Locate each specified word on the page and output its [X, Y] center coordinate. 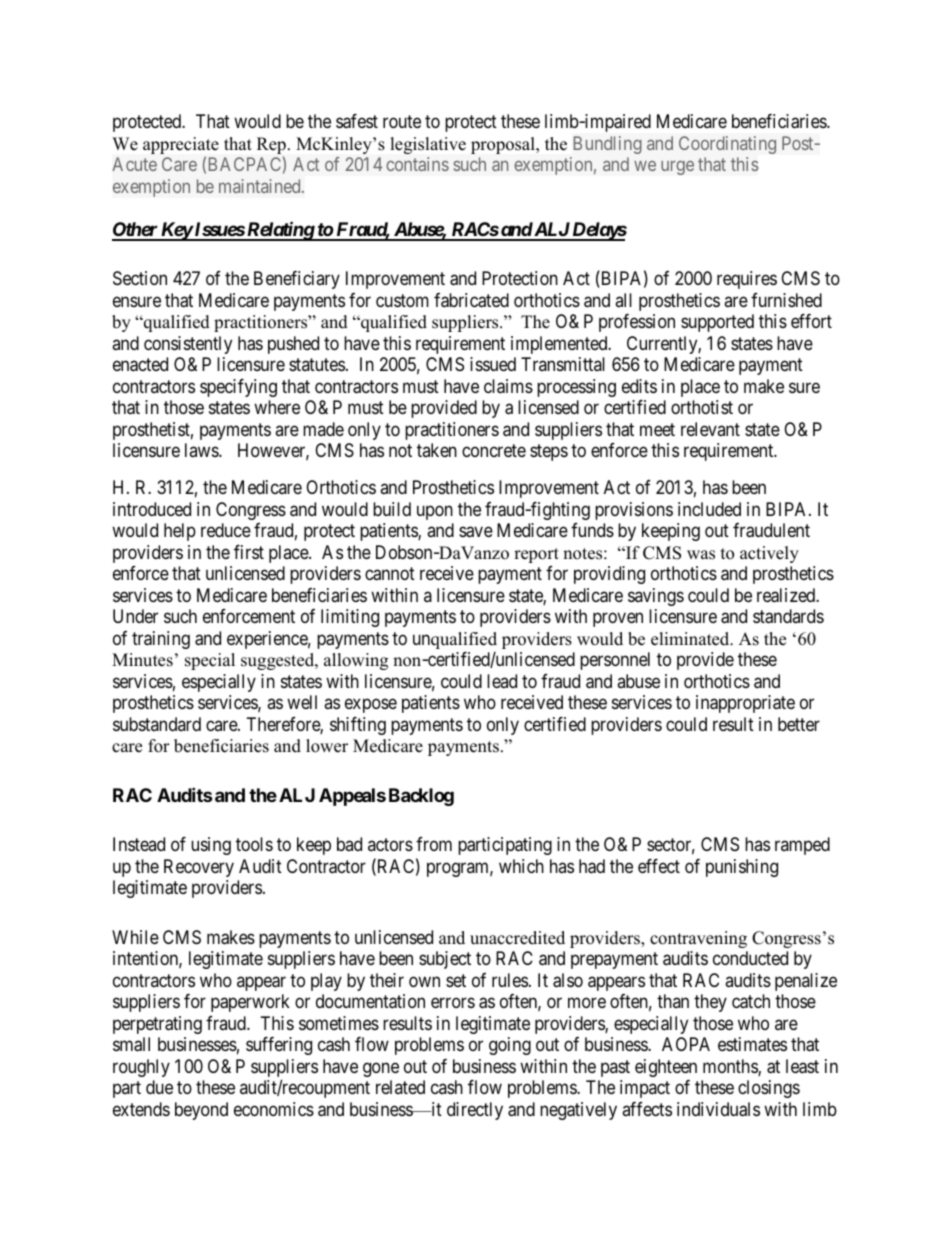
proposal [504, 145]
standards [788, 616]
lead [502, 681]
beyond [201, 1111]
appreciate [181, 147]
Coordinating [727, 145]
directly [475, 1111]
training [161, 640]
